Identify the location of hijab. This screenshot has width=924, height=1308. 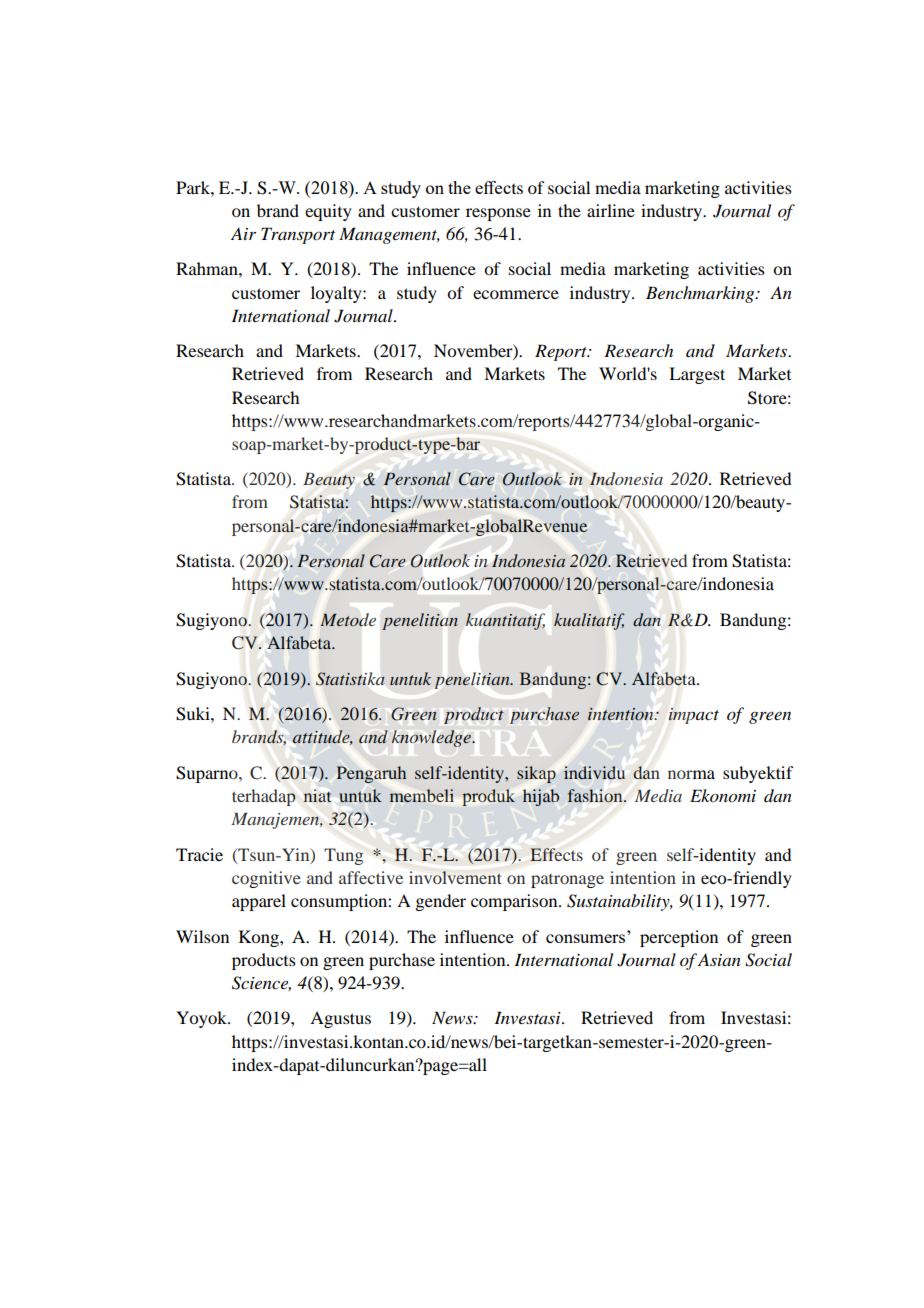
(541, 797).
